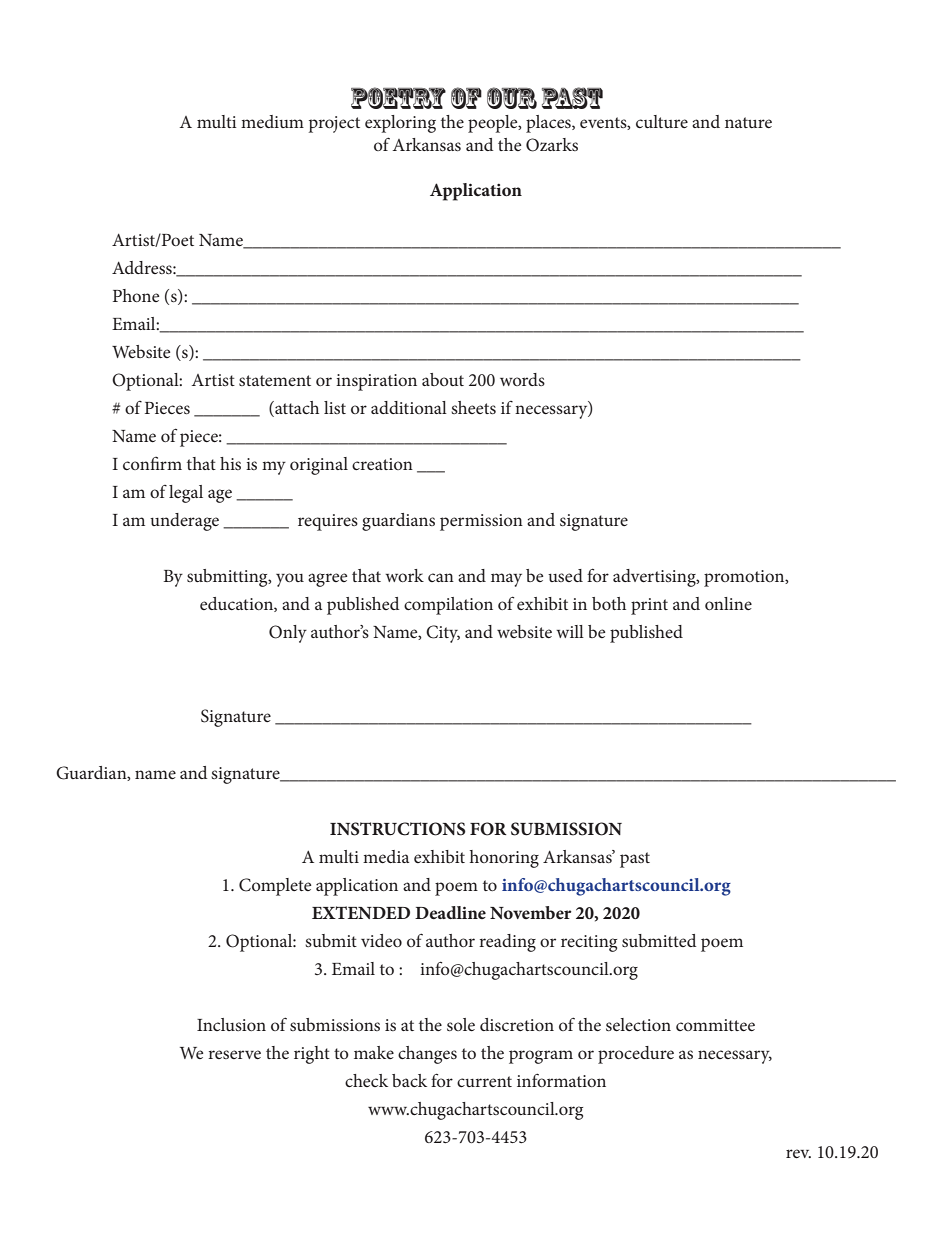  Describe the element at coordinates (728, 603) in the page. I see `online` at that location.
